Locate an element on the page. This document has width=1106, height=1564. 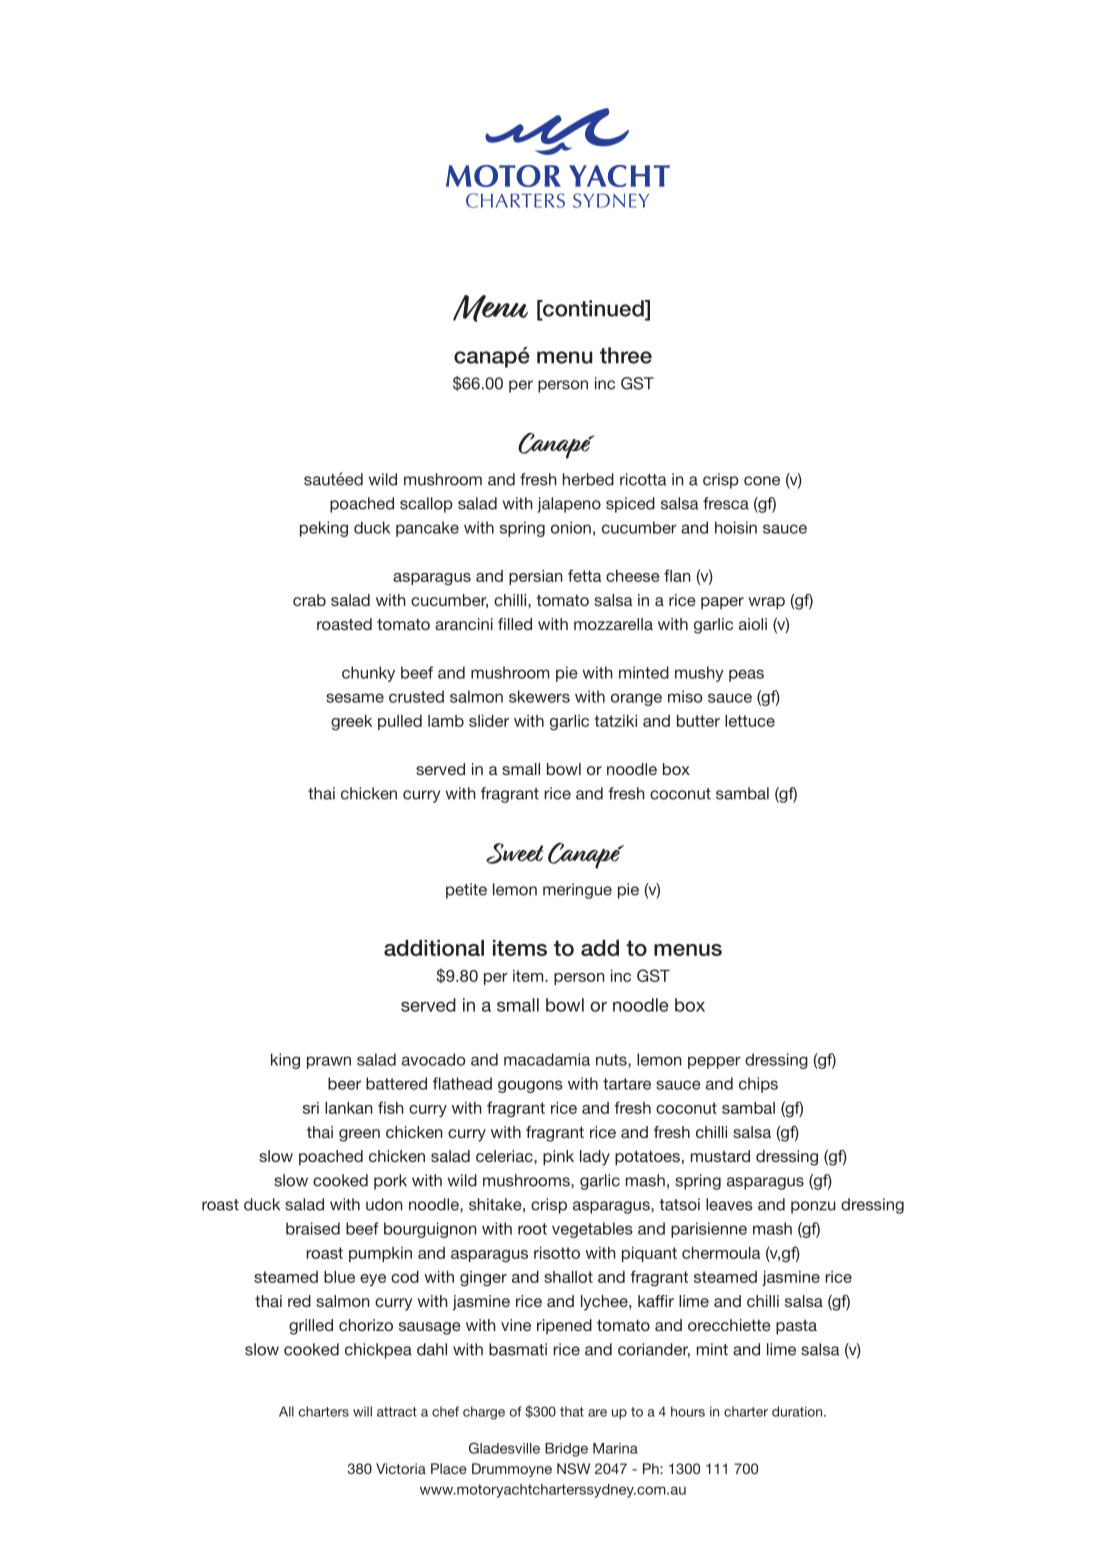
three is located at coordinates (626, 355).
